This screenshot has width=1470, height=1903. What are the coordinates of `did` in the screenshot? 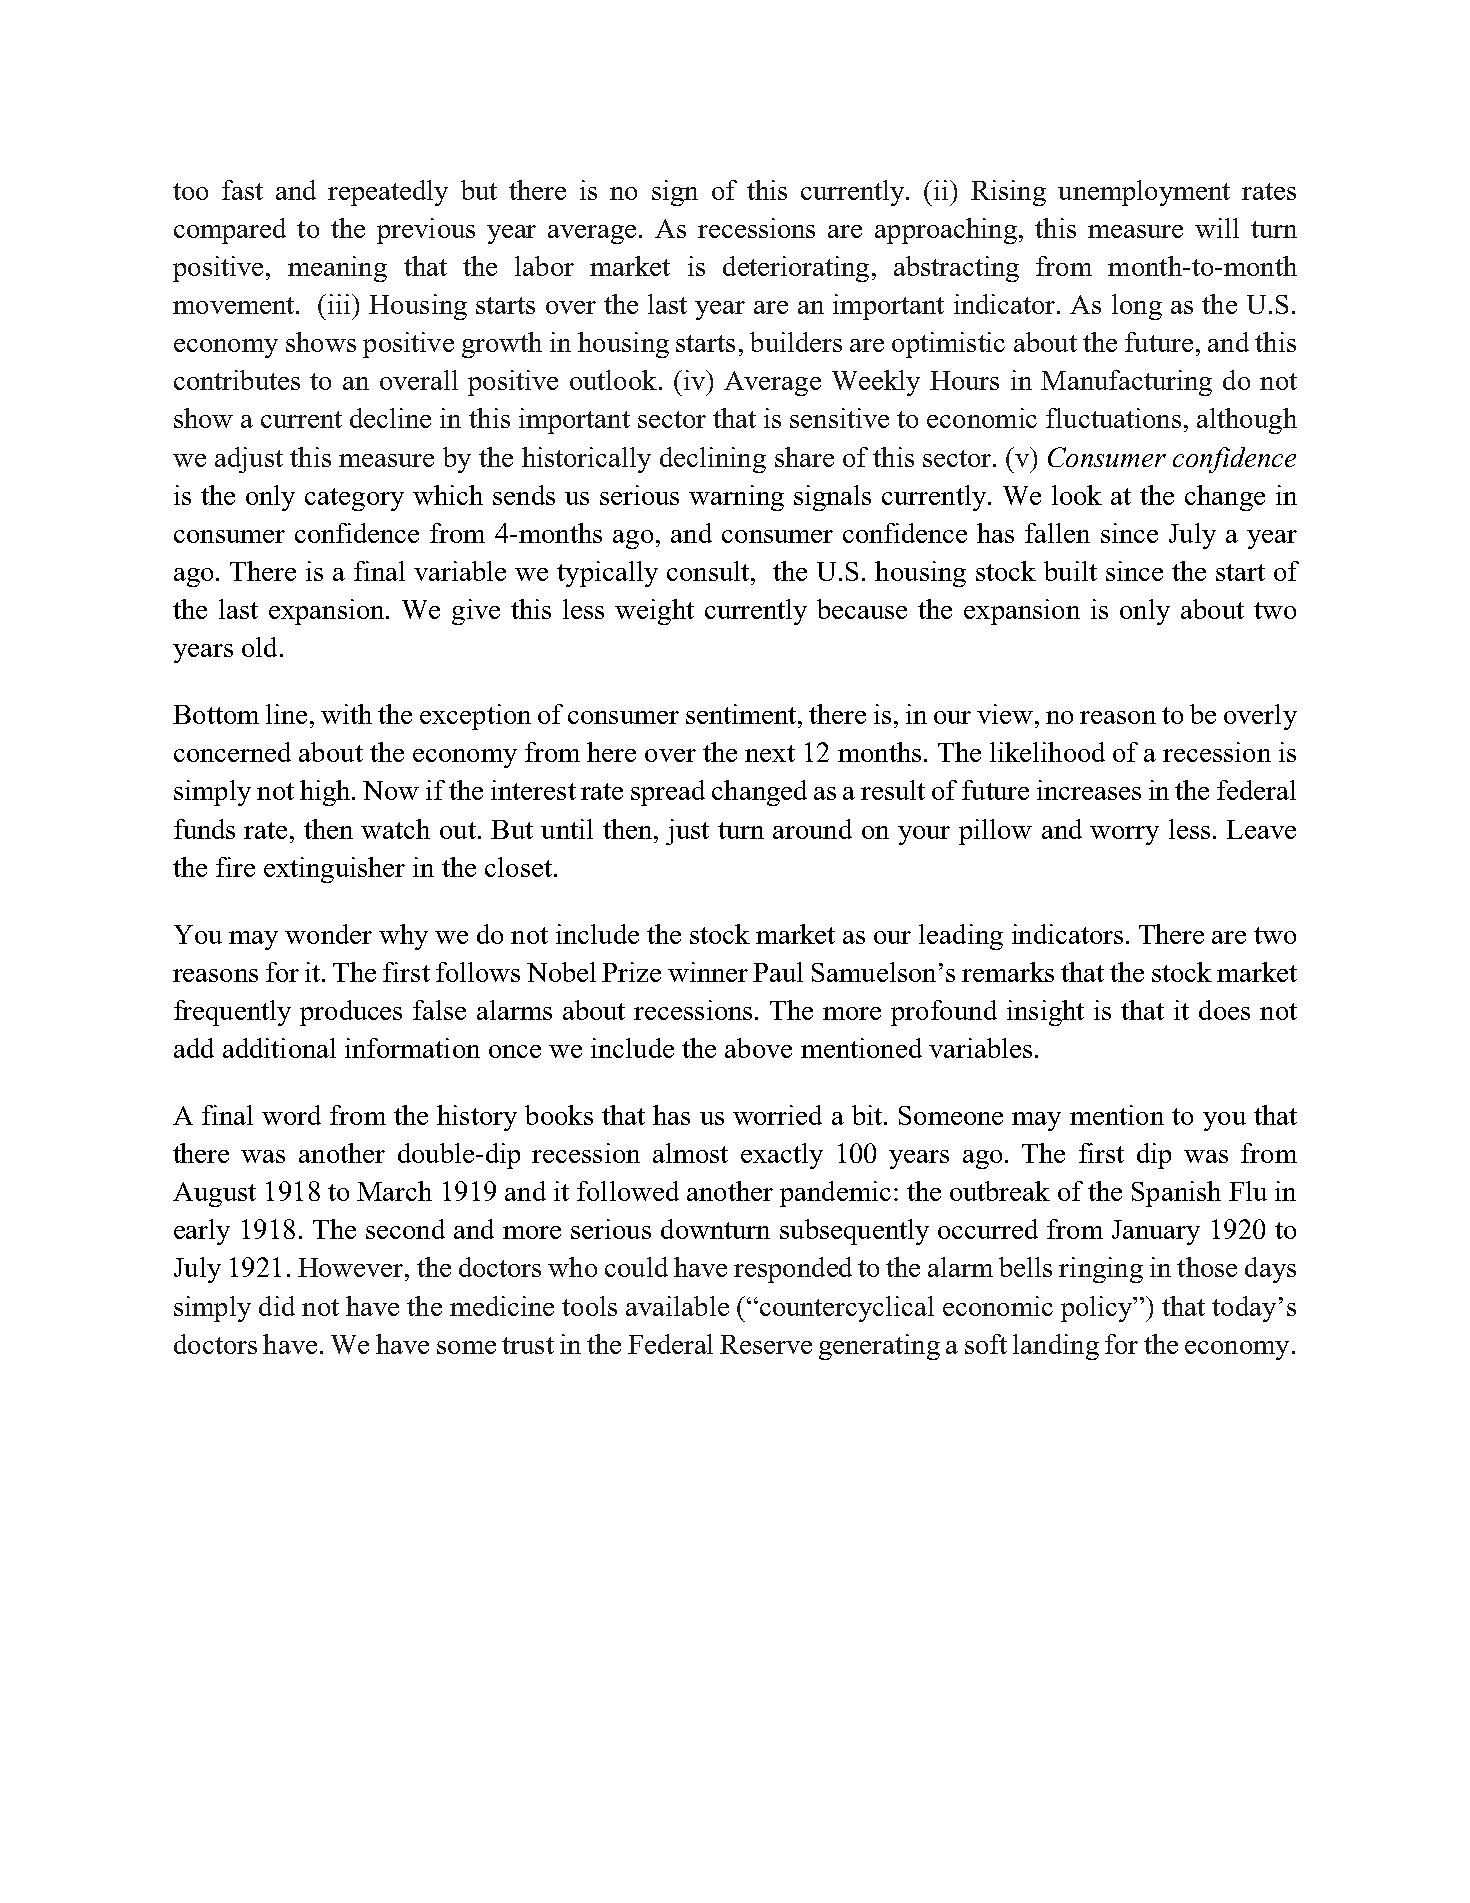 It's located at (277, 1306).
